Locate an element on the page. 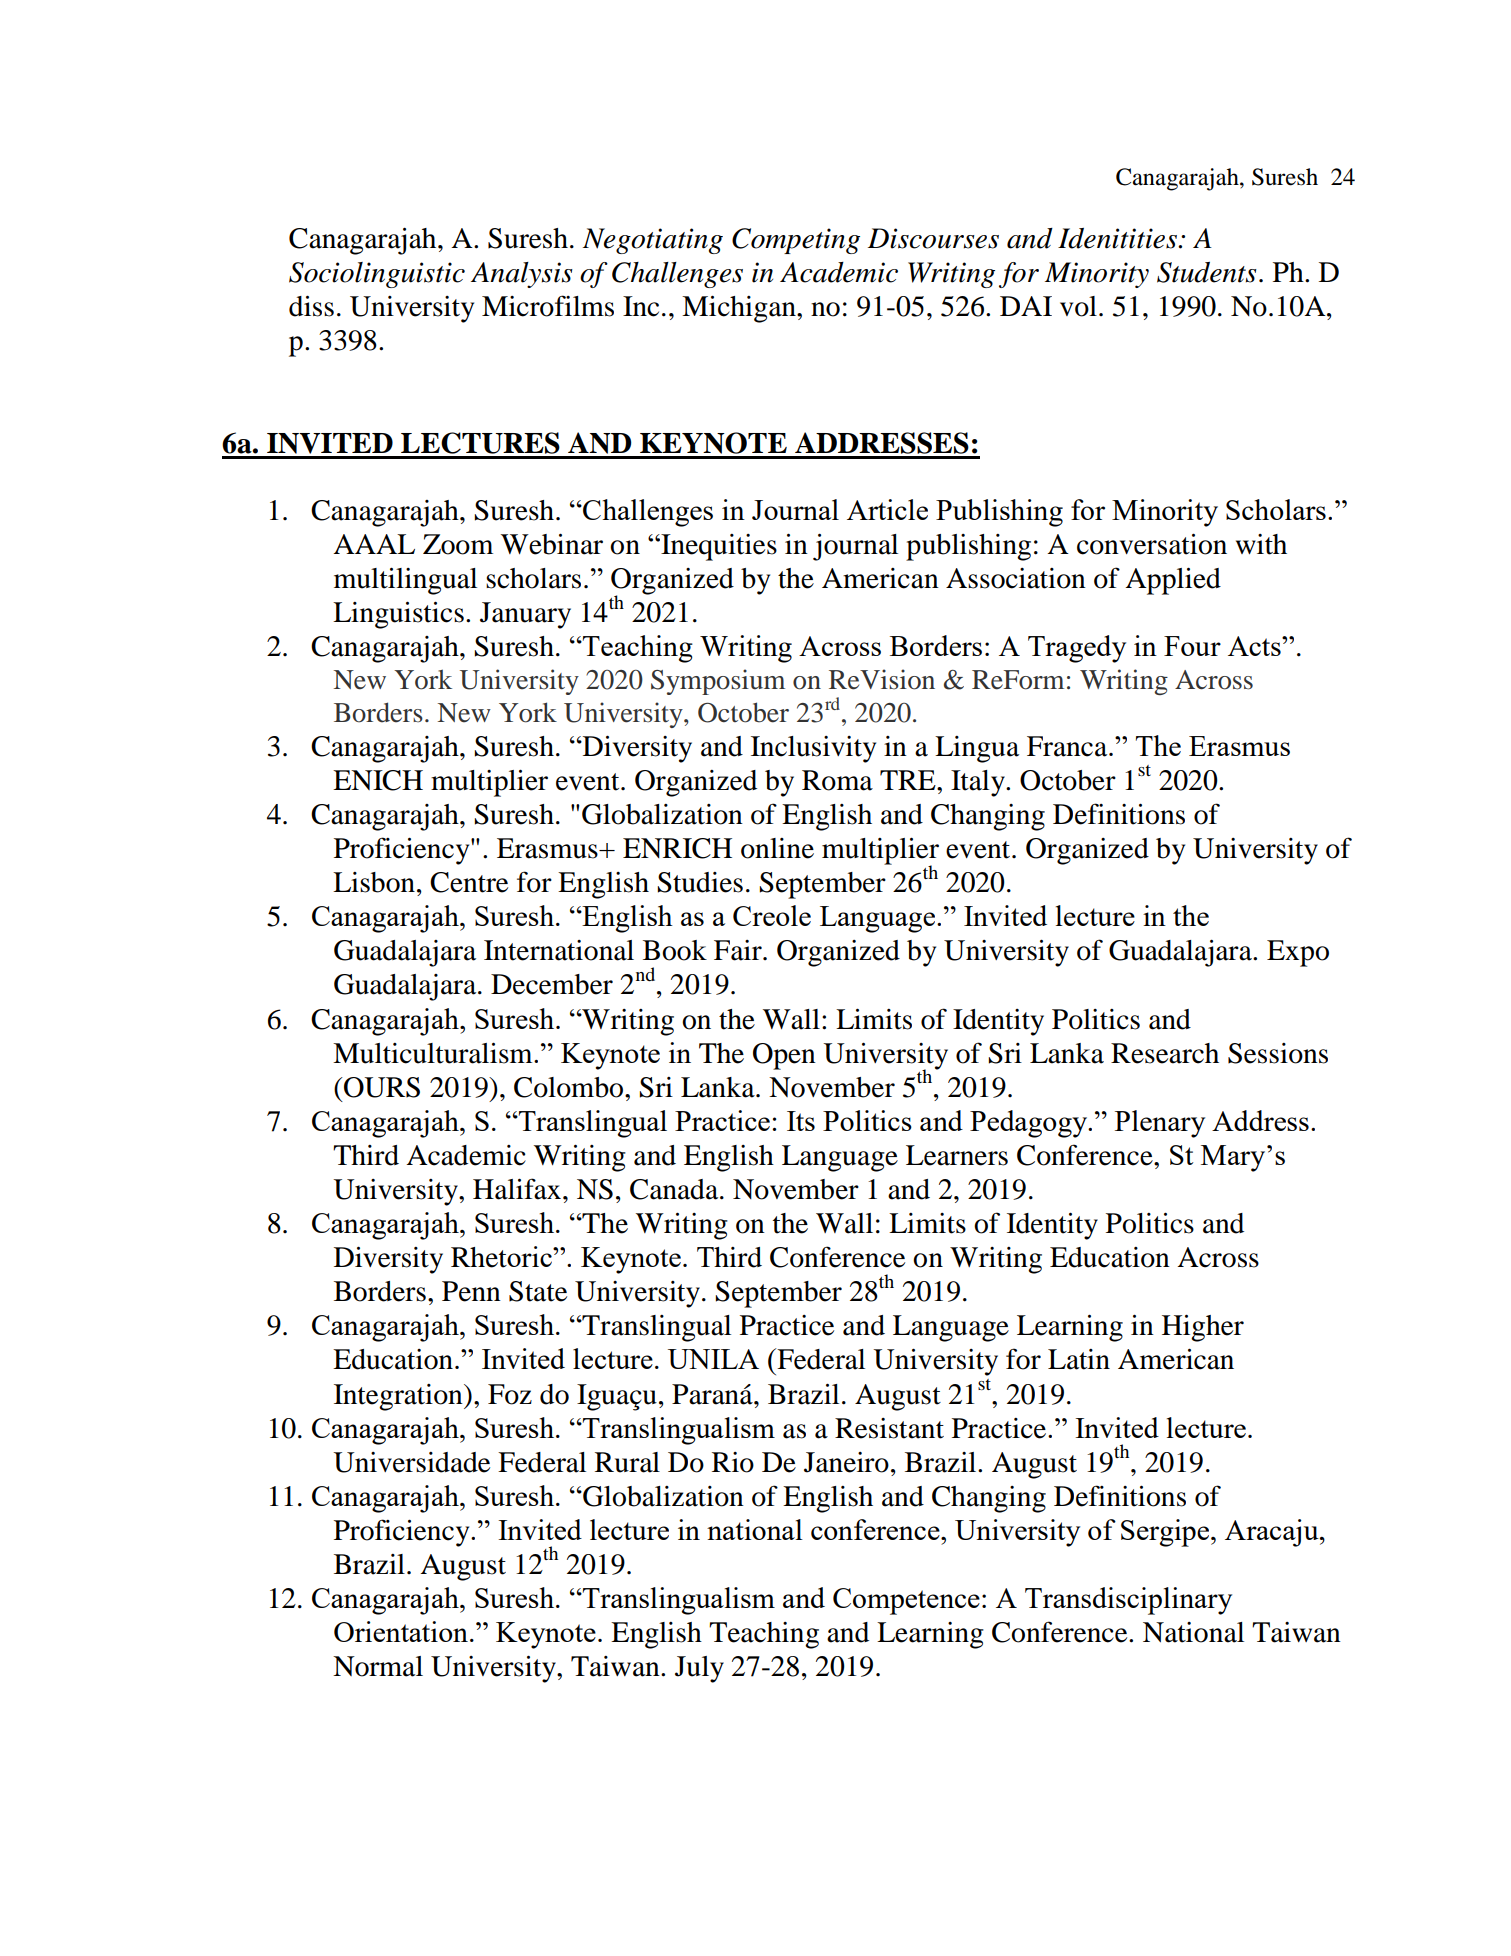 This image has width=1511, height=1956. Plenary is located at coordinates (1160, 1124).
